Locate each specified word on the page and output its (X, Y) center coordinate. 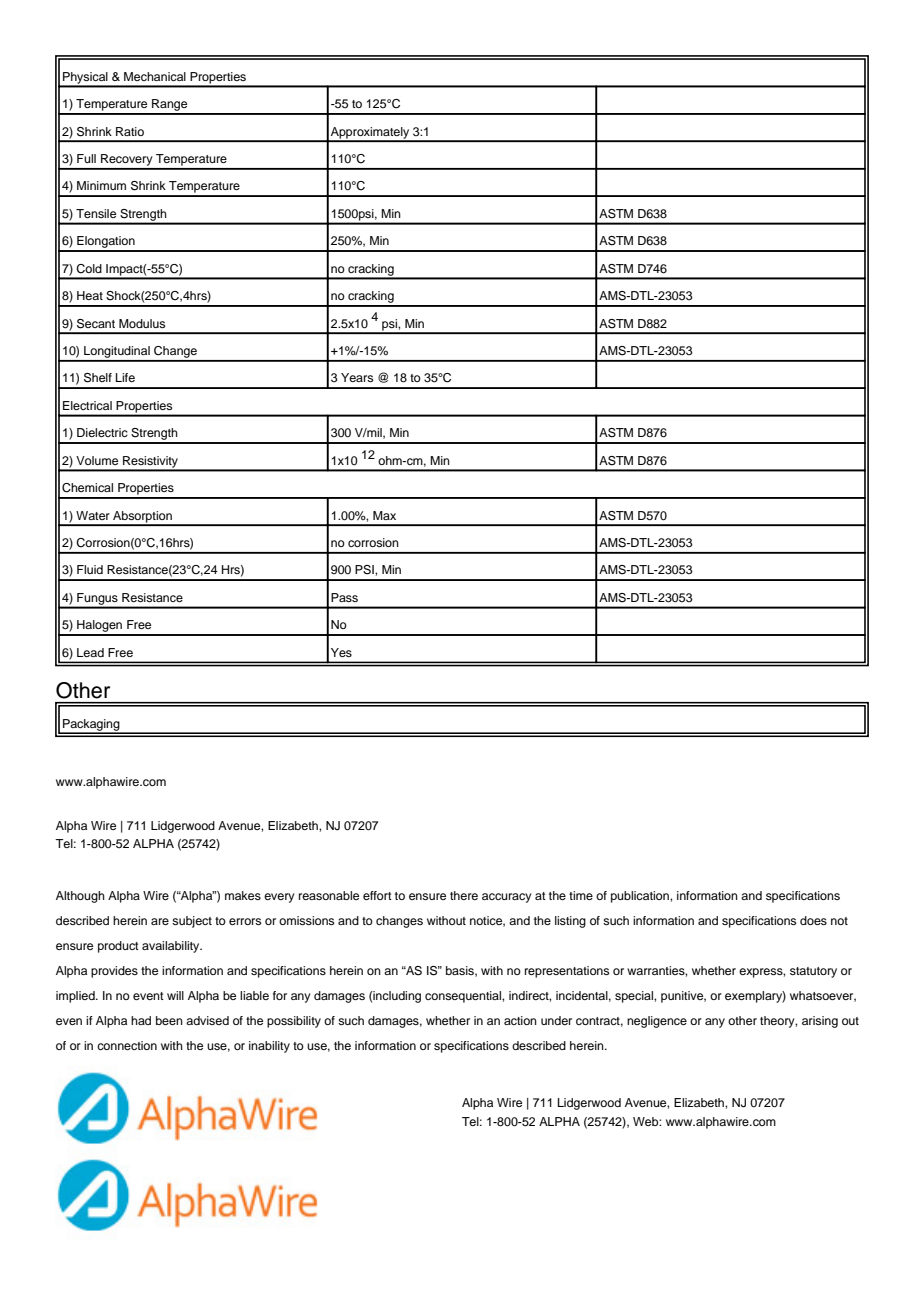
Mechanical (155, 76)
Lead (90, 652)
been (169, 1020)
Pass (344, 597)
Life (125, 377)
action (520, 1020)
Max (384, 515)
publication (641, 897)
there (464, 895)
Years (357, 377)
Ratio (130, 131)
